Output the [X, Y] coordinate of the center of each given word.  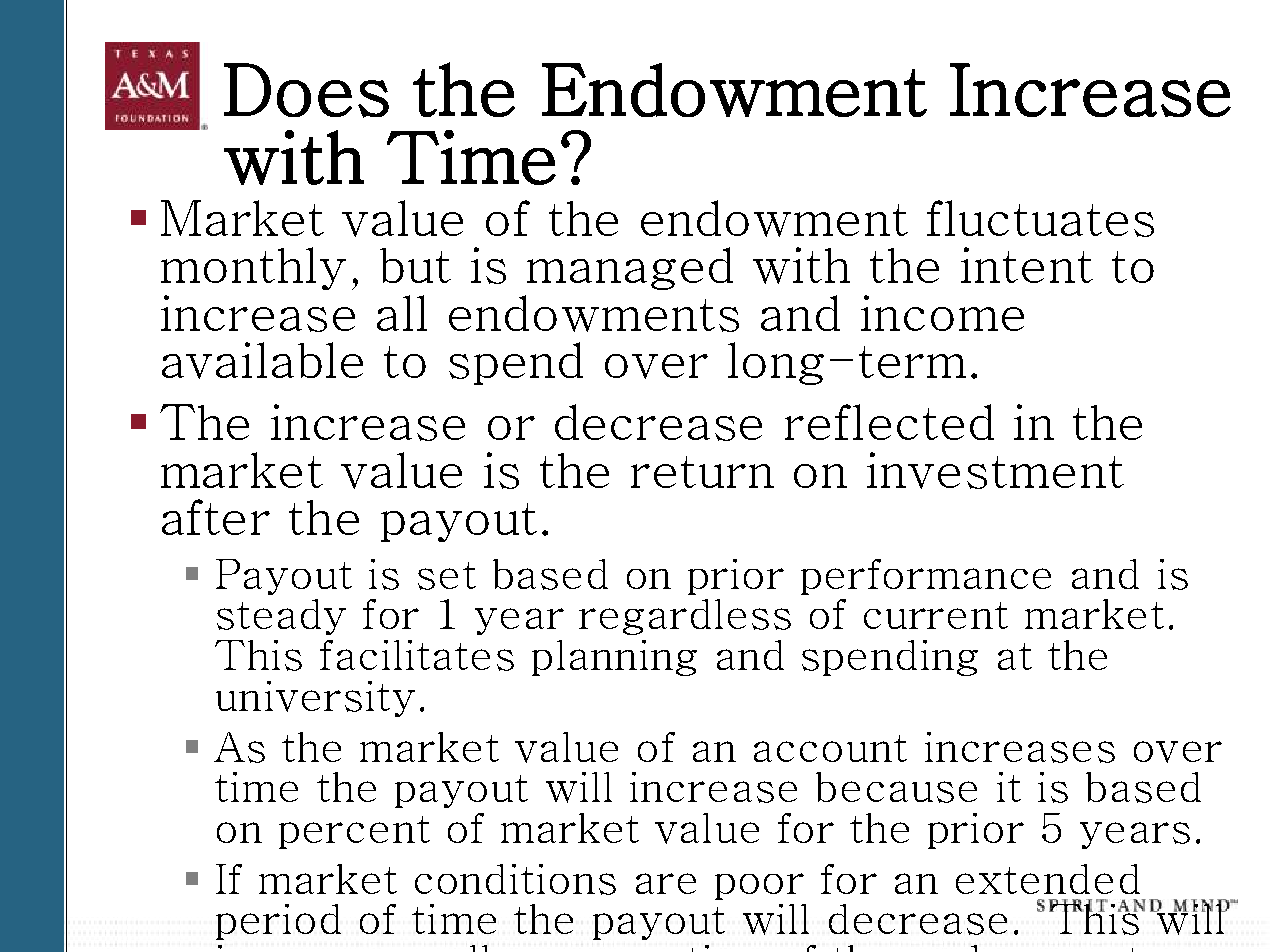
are [666, 883]
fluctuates [1040, 218]
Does [306, 90]
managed [630, 268]
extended [1048, 879]
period [278, 922]
